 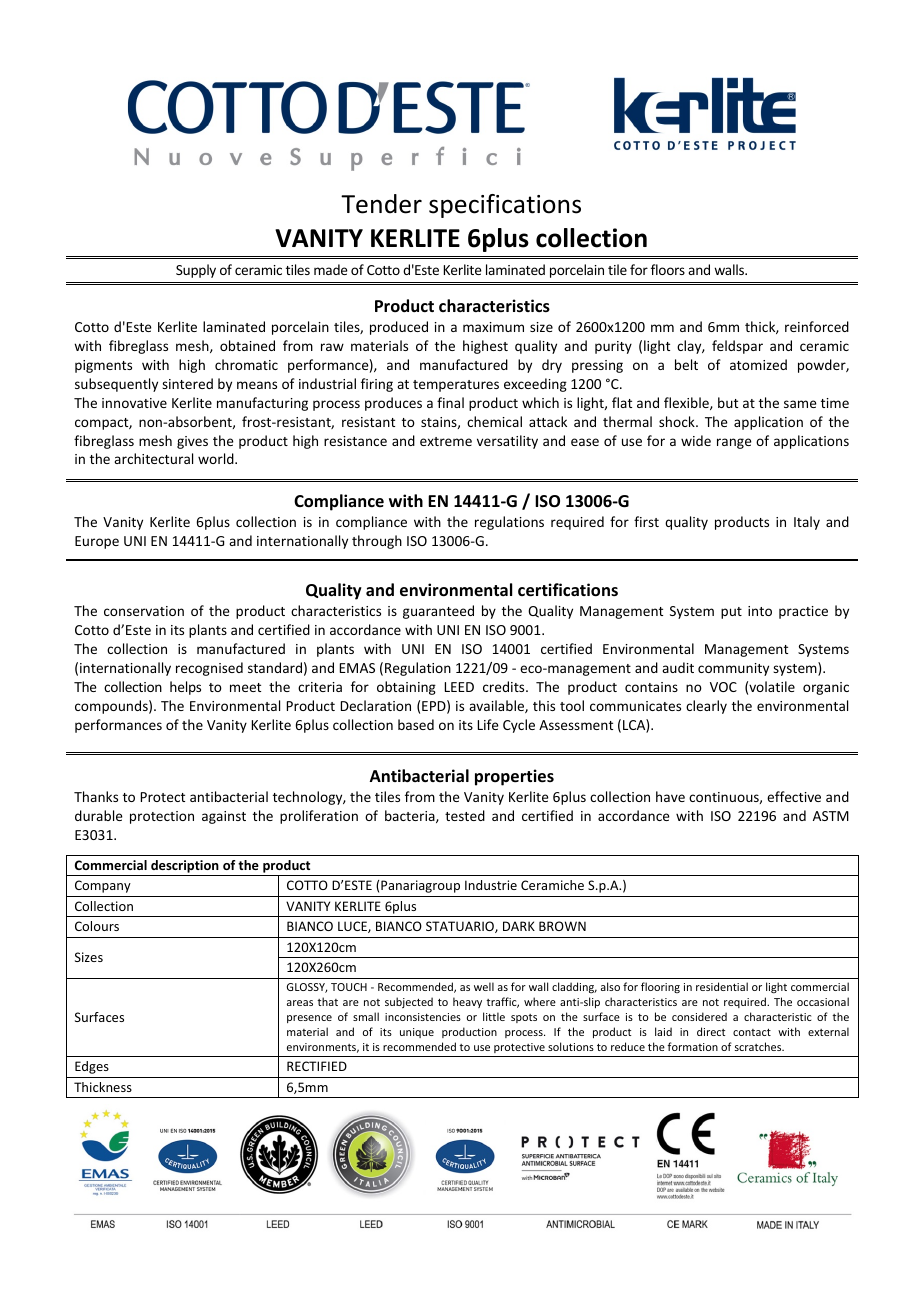 I want to click on extreme, so click(x=446, y=441).
